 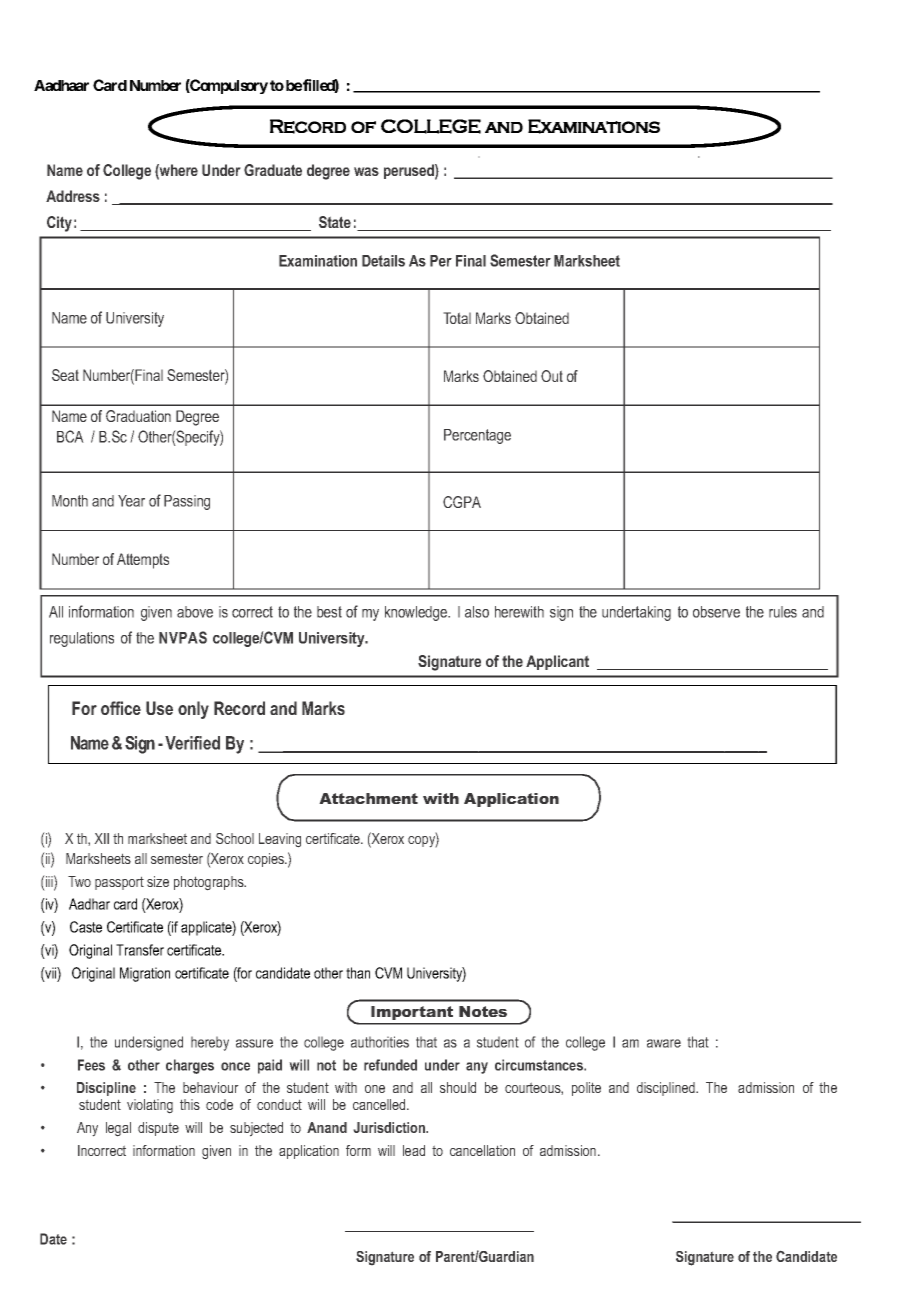 I want to click on Percentage, so click(x=477, y=436).
